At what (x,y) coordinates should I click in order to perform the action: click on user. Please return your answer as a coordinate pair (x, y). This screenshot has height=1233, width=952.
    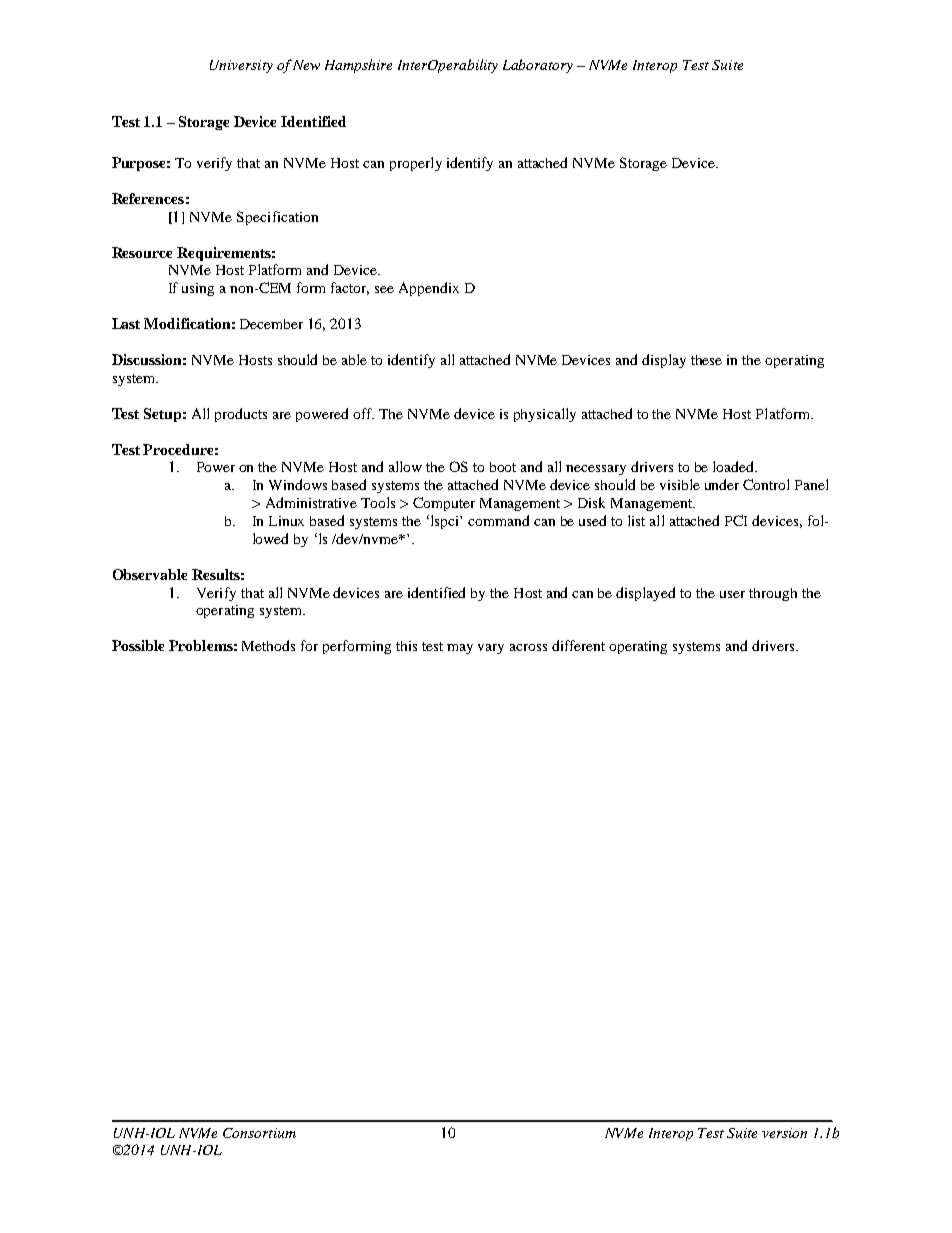
    Looking at the image, I should click on (732, 594).
